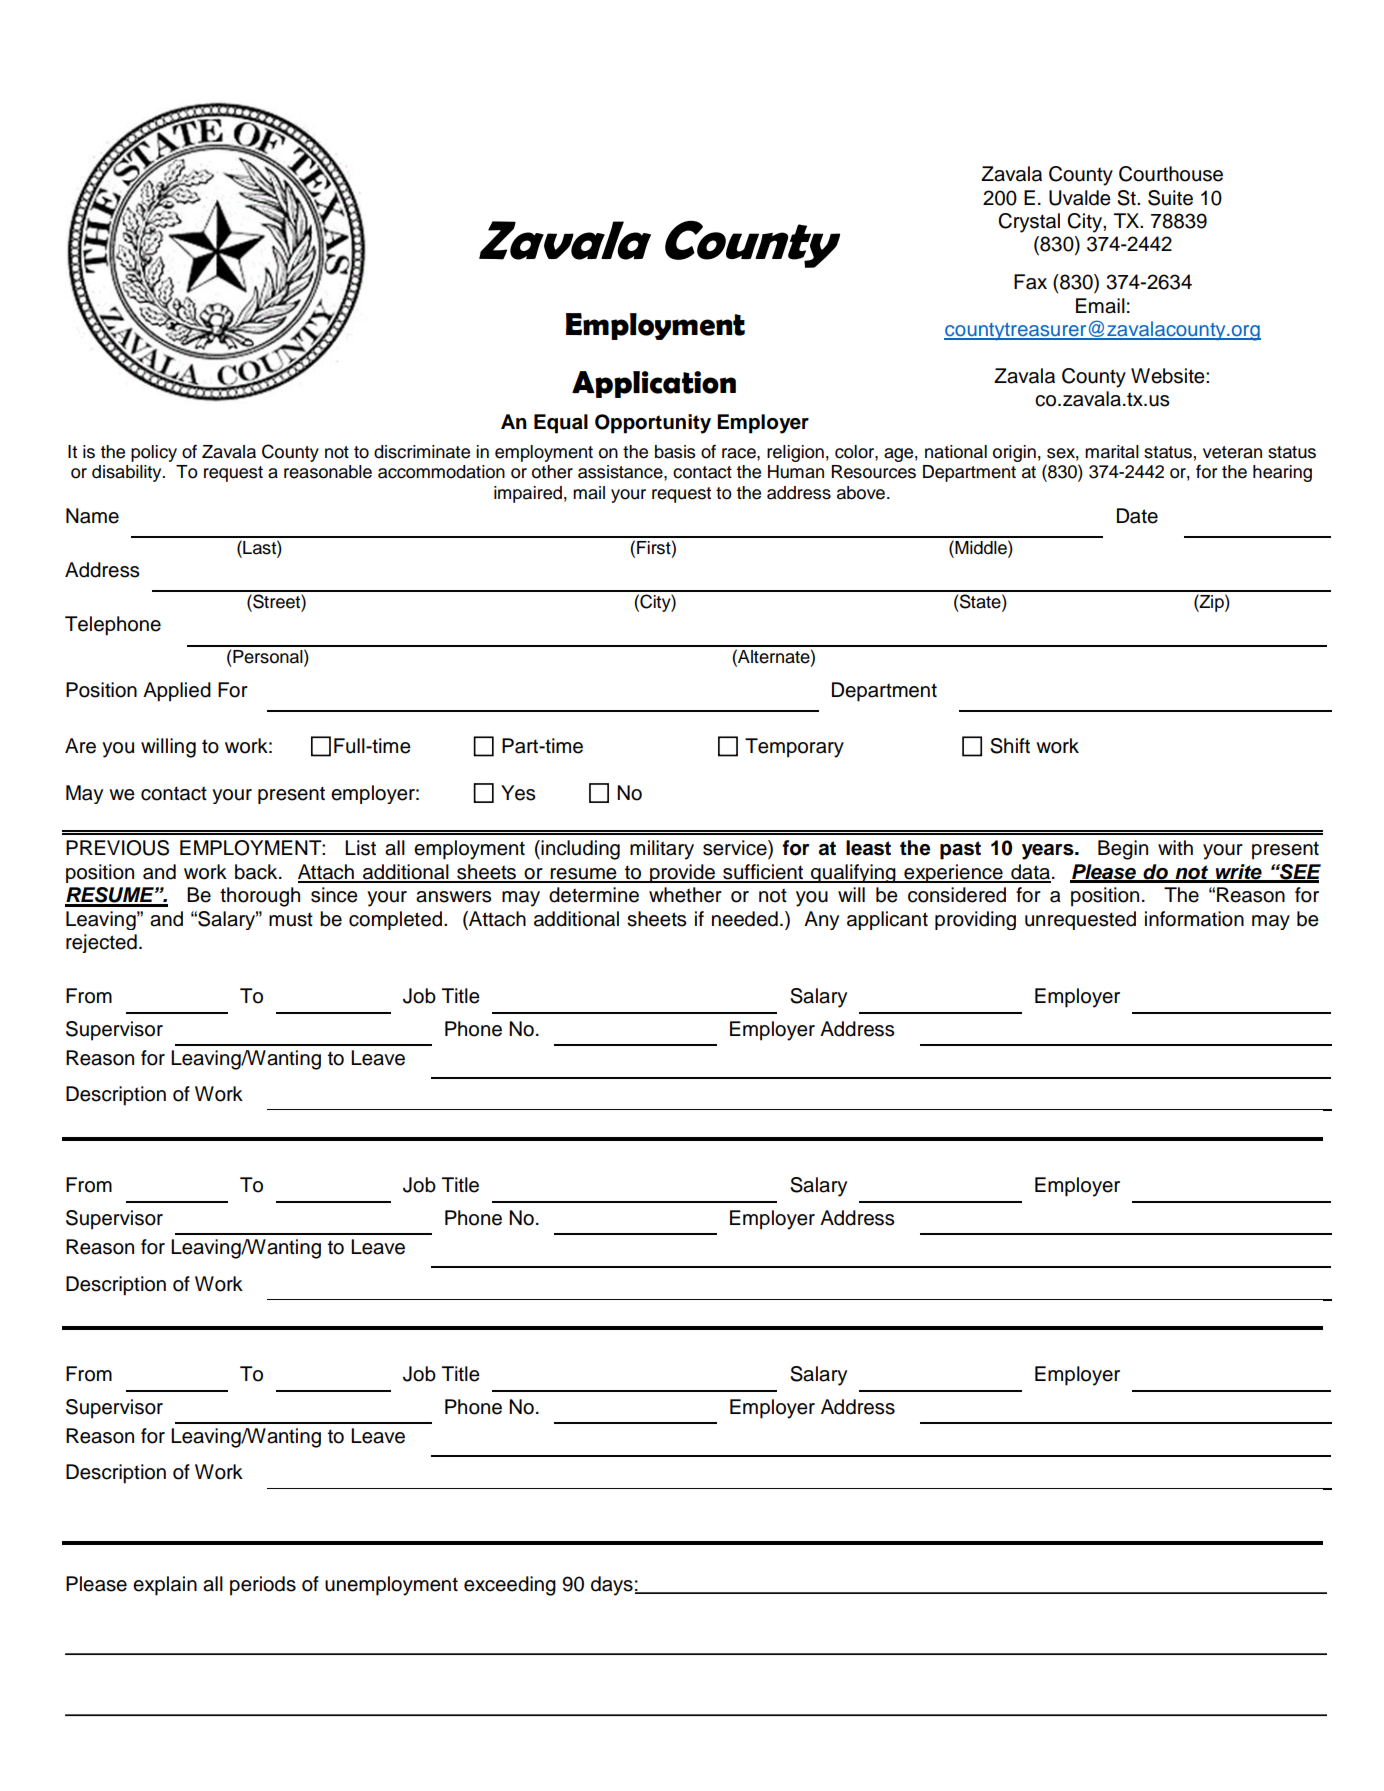 This screenshot has width=1384, height=1791. I want to click on Shift, so click(1010, 746).
